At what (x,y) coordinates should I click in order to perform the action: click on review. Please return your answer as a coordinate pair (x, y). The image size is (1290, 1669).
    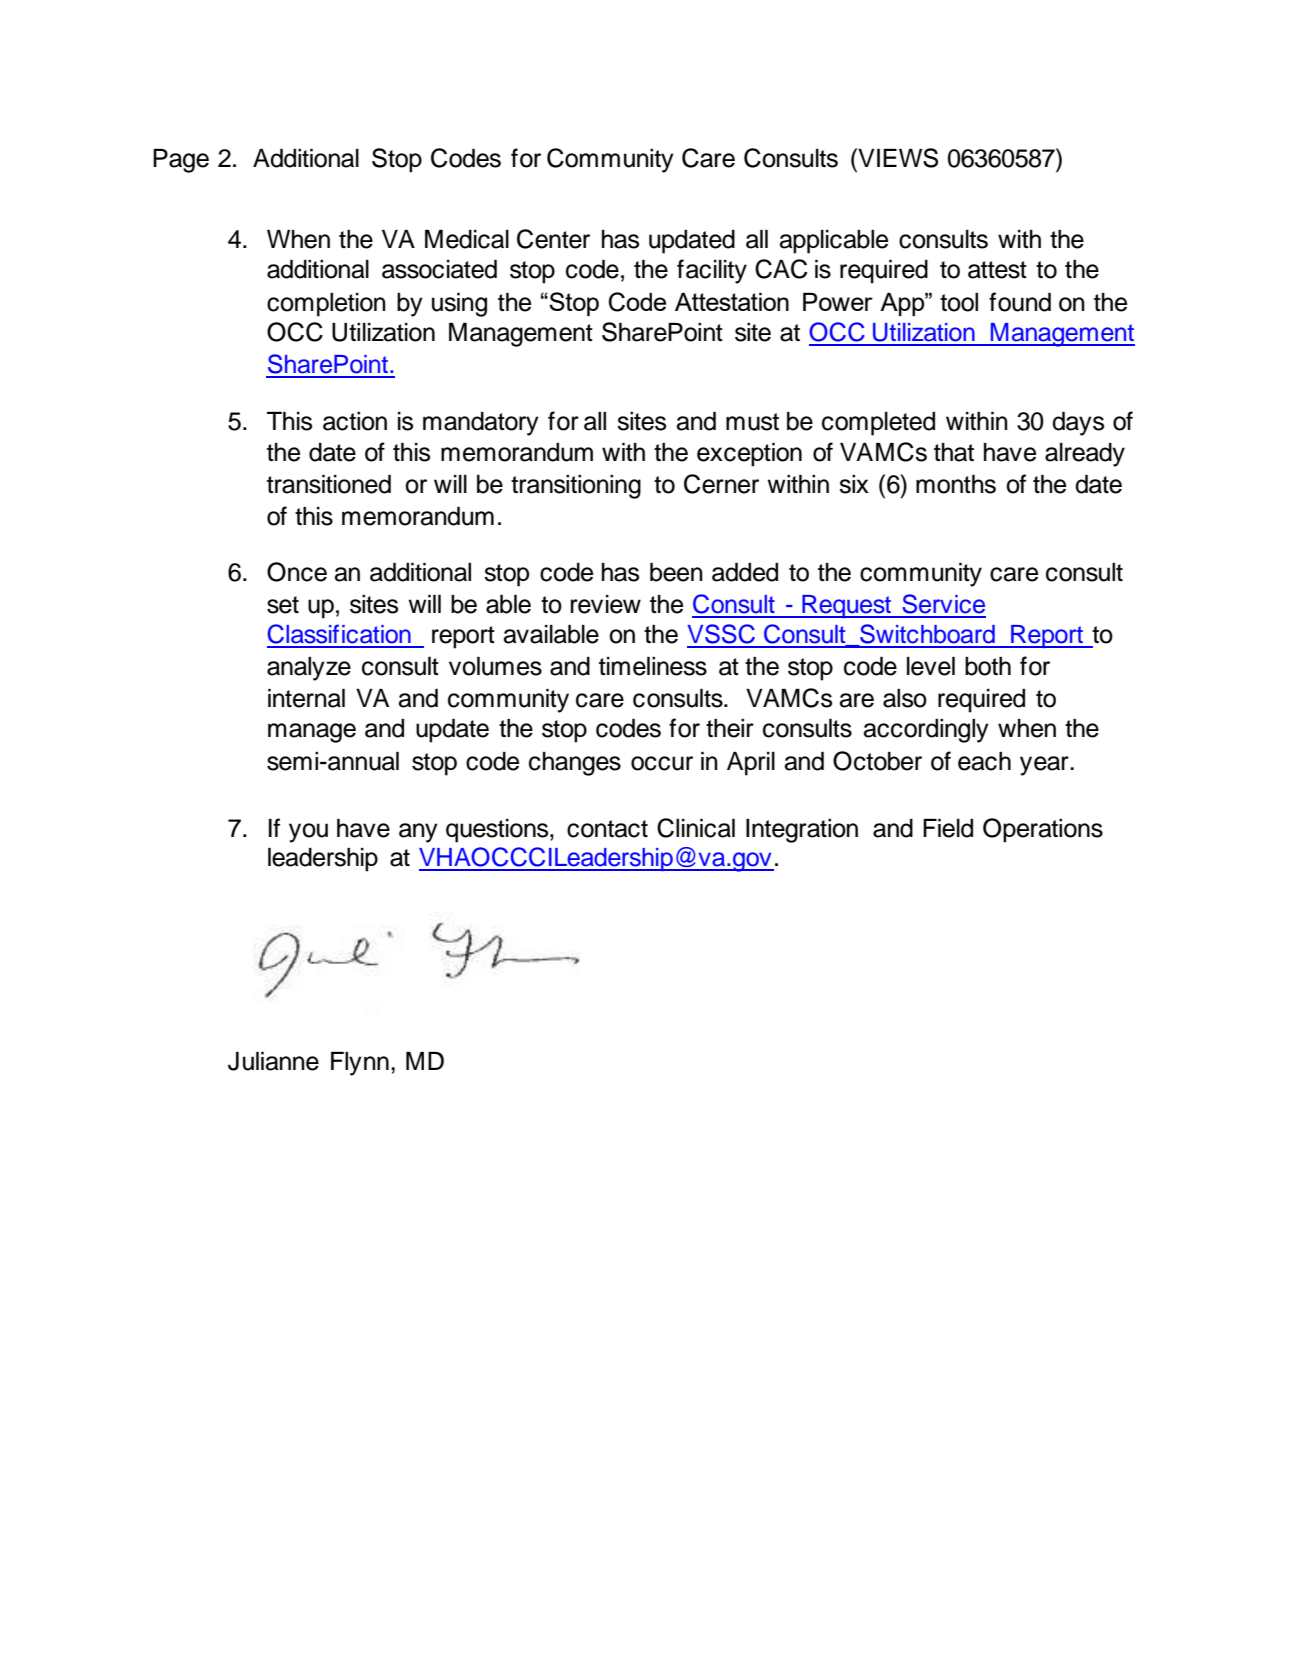
    Looking at the image, I should click on (606, 604).
